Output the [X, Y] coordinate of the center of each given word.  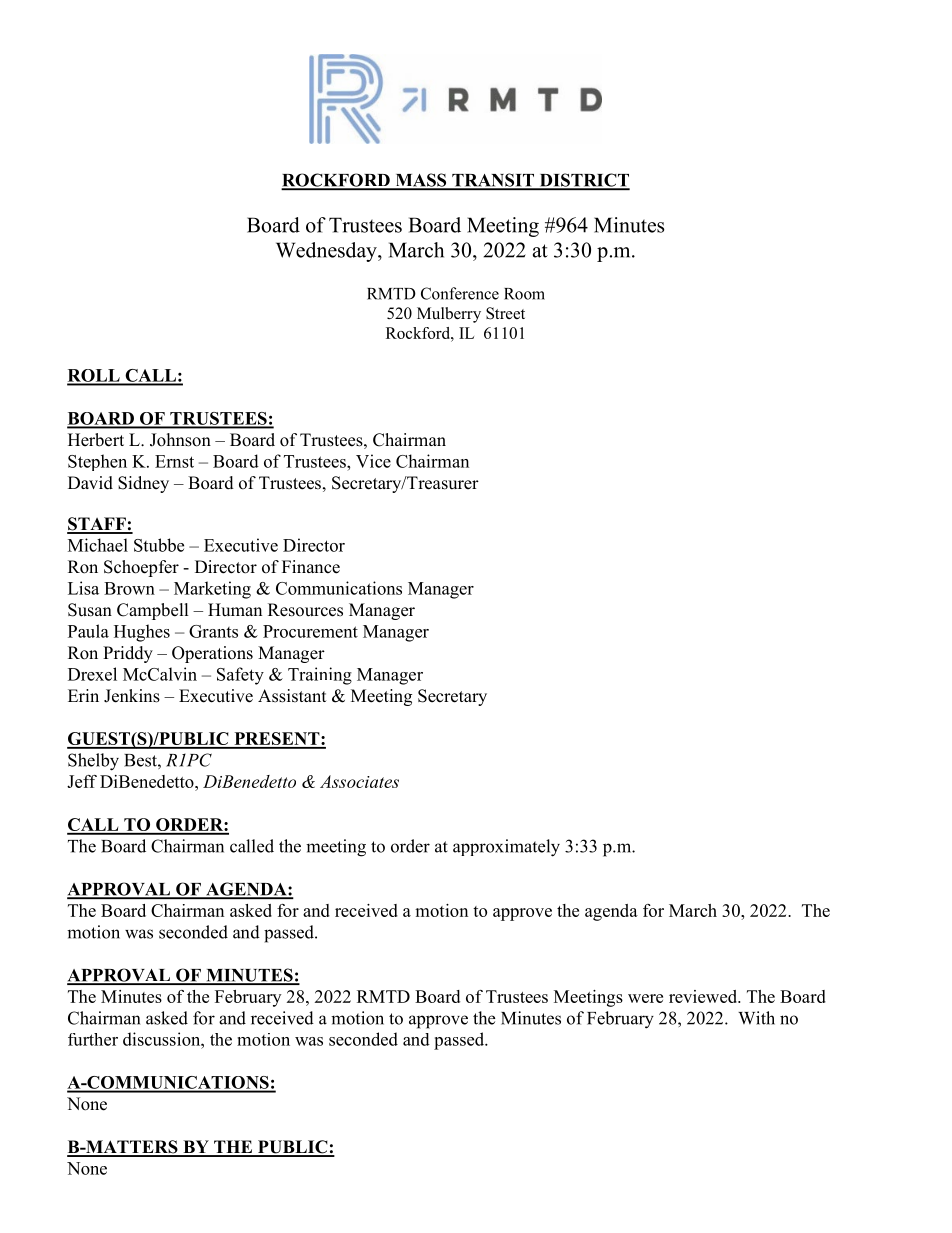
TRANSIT [493, 181]
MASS [421, 181]
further [93, 1039]
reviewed [704, 996]
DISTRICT [583, 181]
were [645, 998]
